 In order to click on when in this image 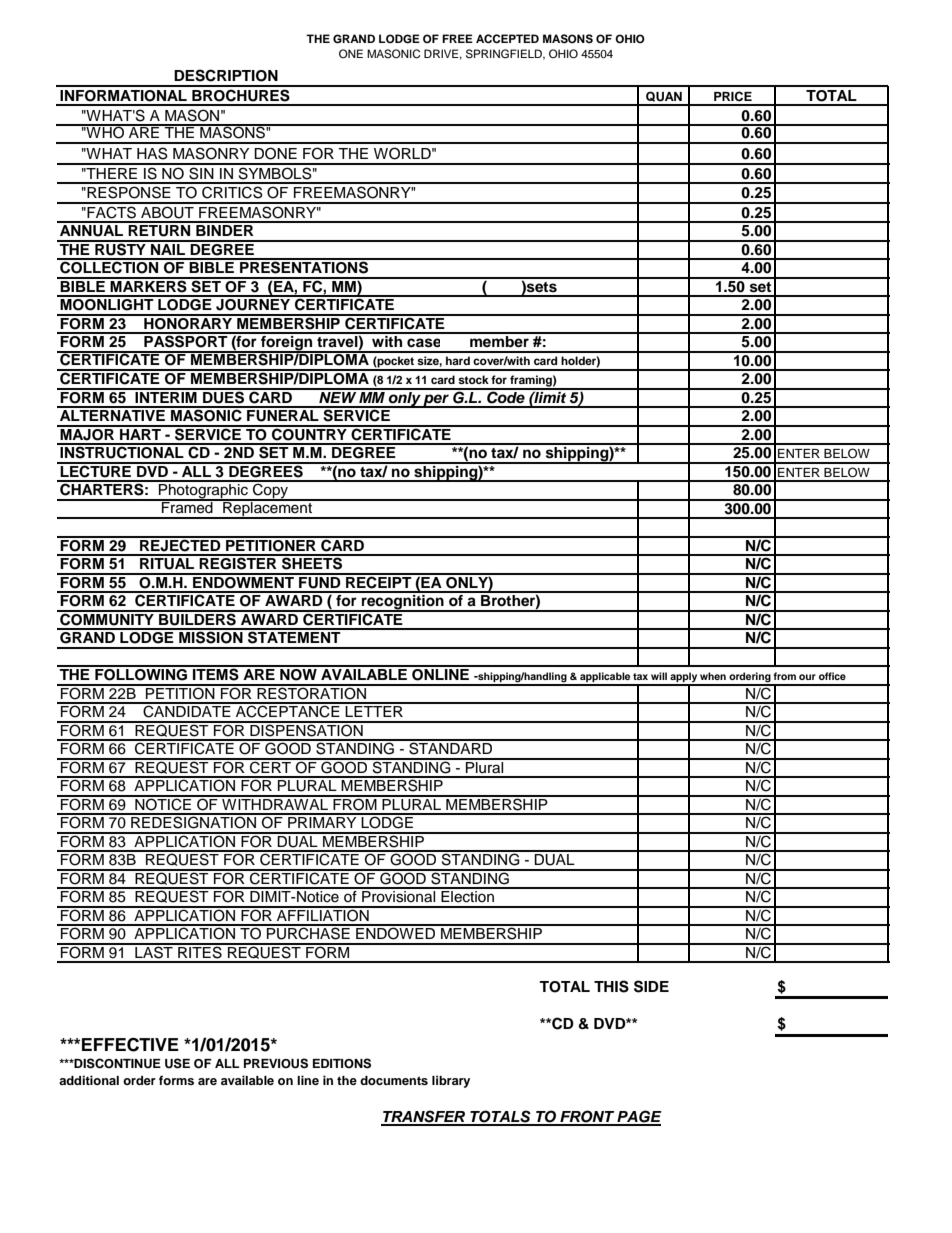, I will do `click(713, 676)`.
